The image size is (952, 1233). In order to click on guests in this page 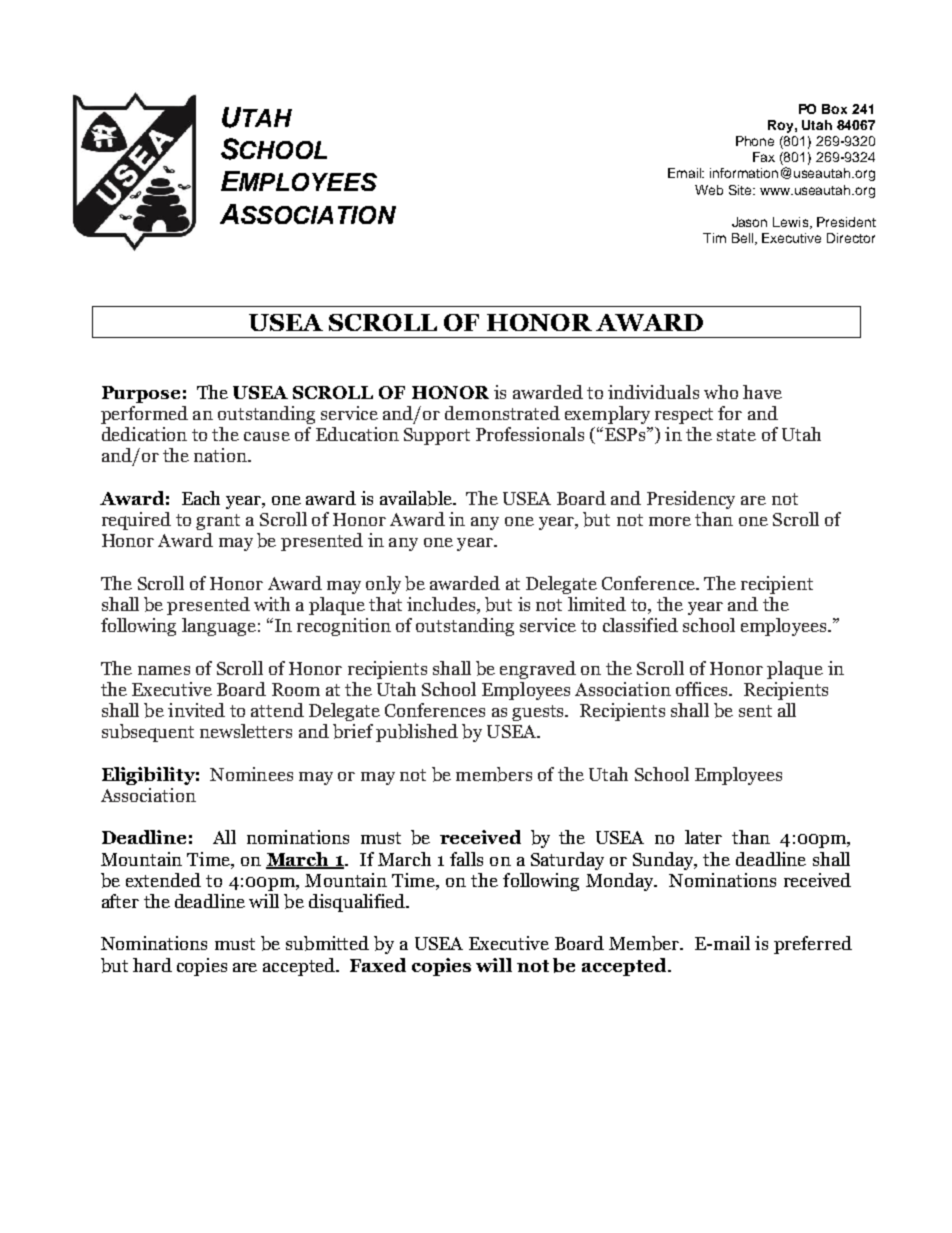, I will do `click(539, 713)`.
